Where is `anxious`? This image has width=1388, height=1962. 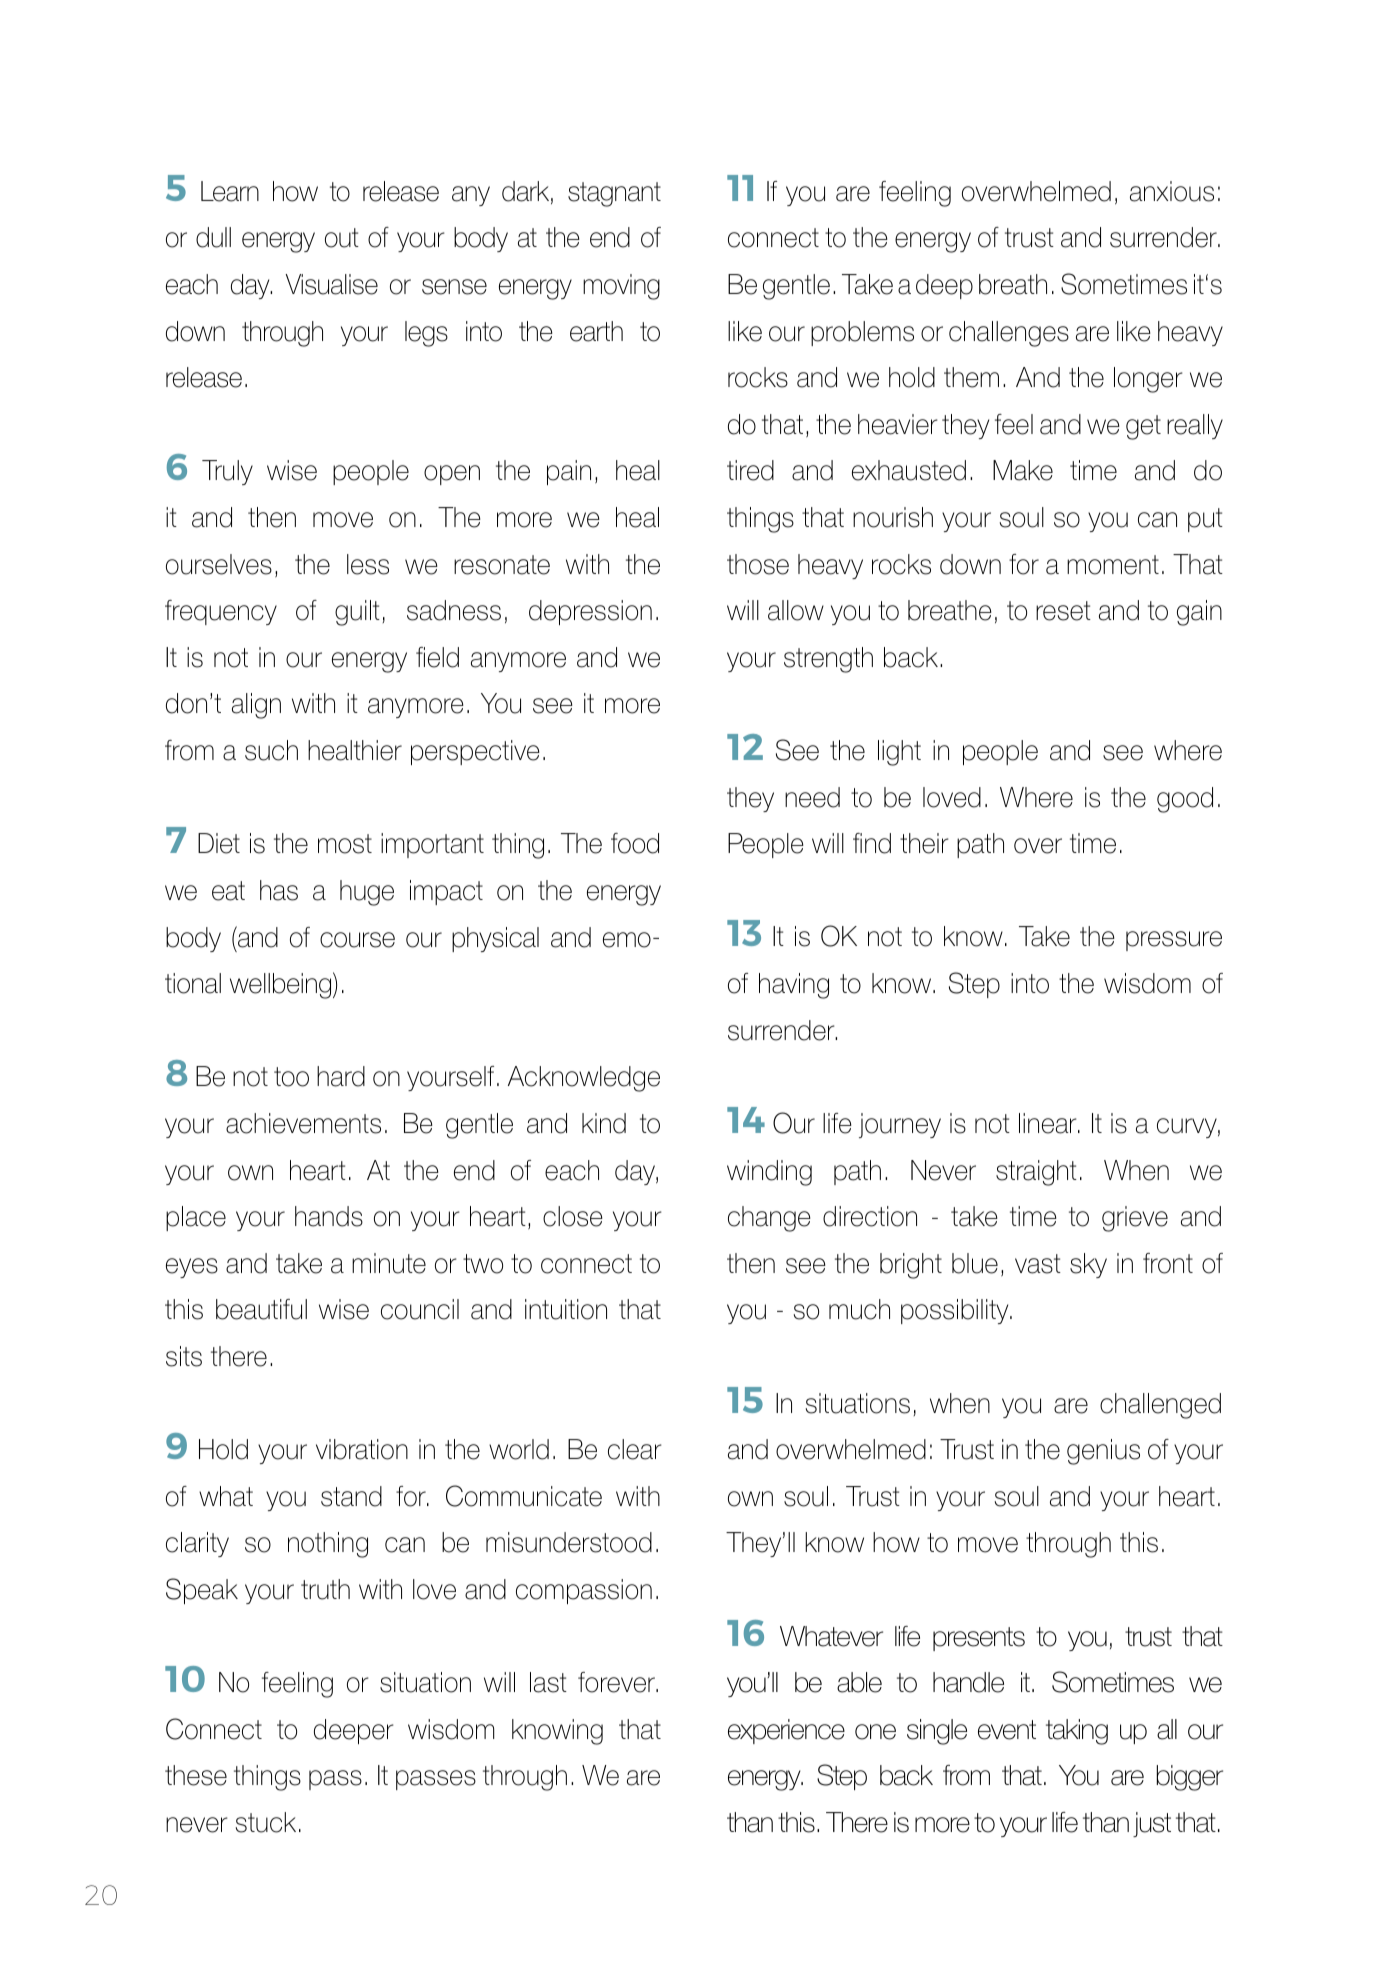
anxious is located at coordinates (1172, 191).
